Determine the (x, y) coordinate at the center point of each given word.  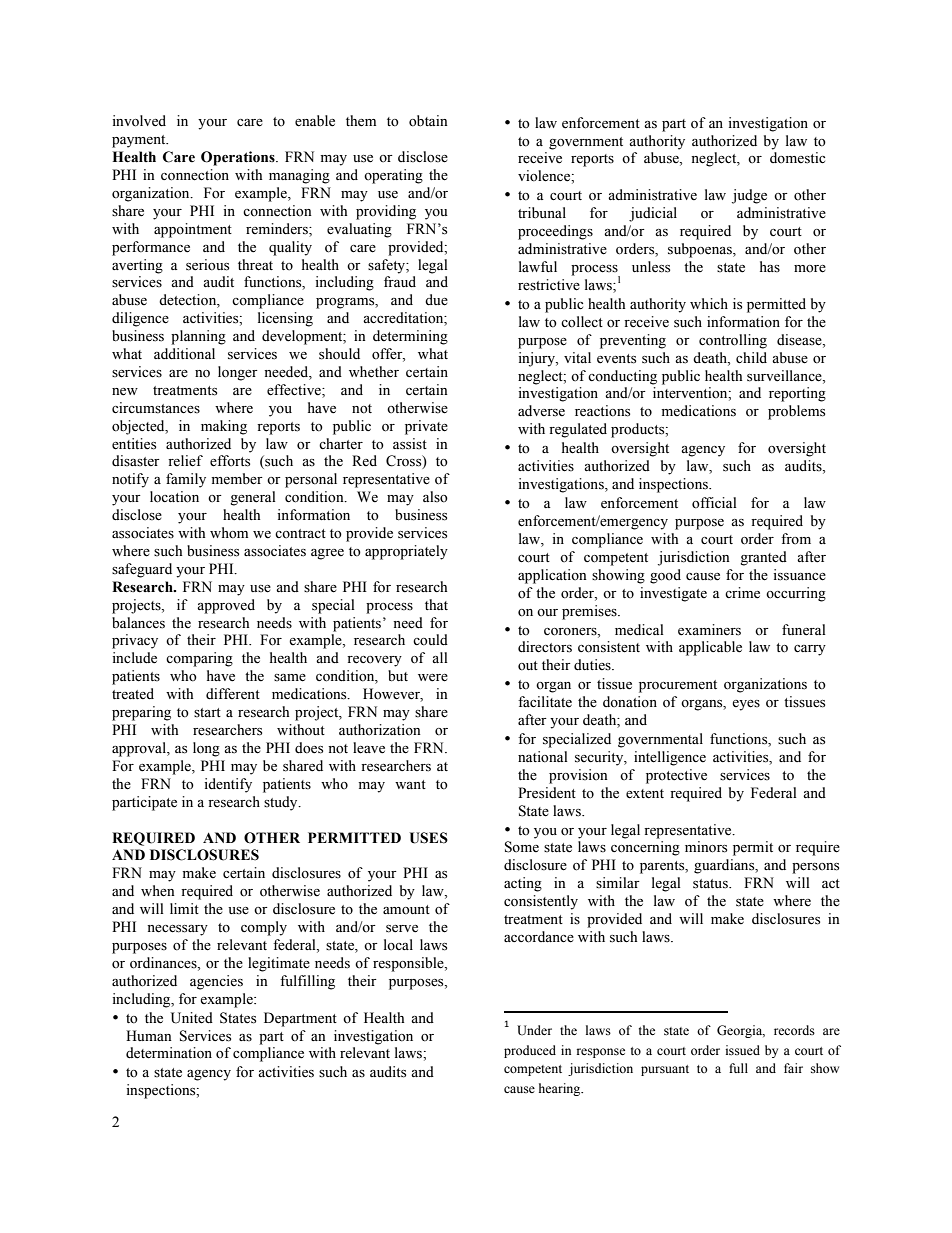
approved (226, 606)
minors (706, 847)
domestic (797, 158)
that (436, 604)
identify (228, 785)
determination (169, 1053)
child (751, 357)
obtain (428, 121)
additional (184, 354)
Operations (239, 158)
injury (537, 359)
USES (428, 838)
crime (742, 593)
